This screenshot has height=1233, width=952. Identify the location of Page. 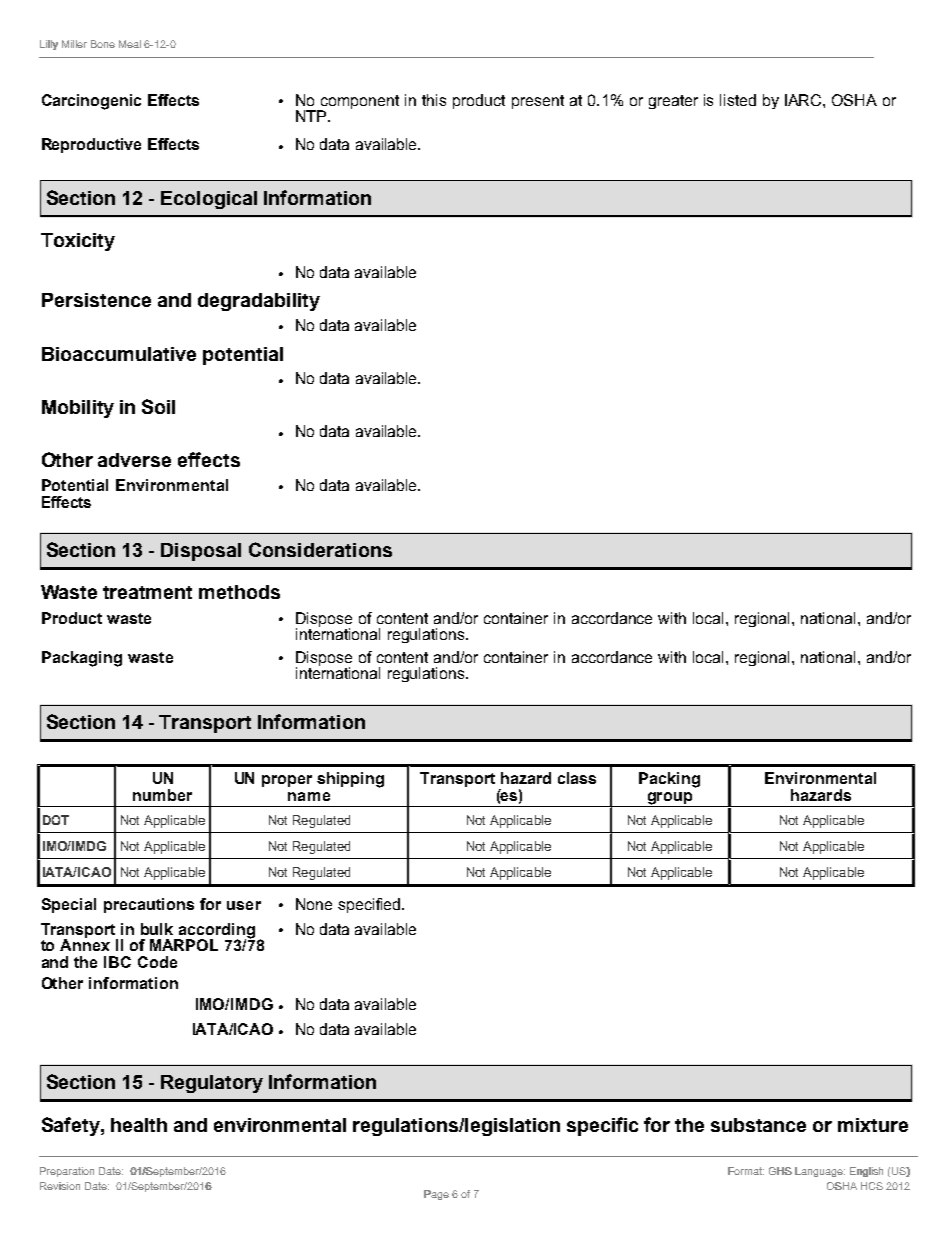
(436, 1195).
